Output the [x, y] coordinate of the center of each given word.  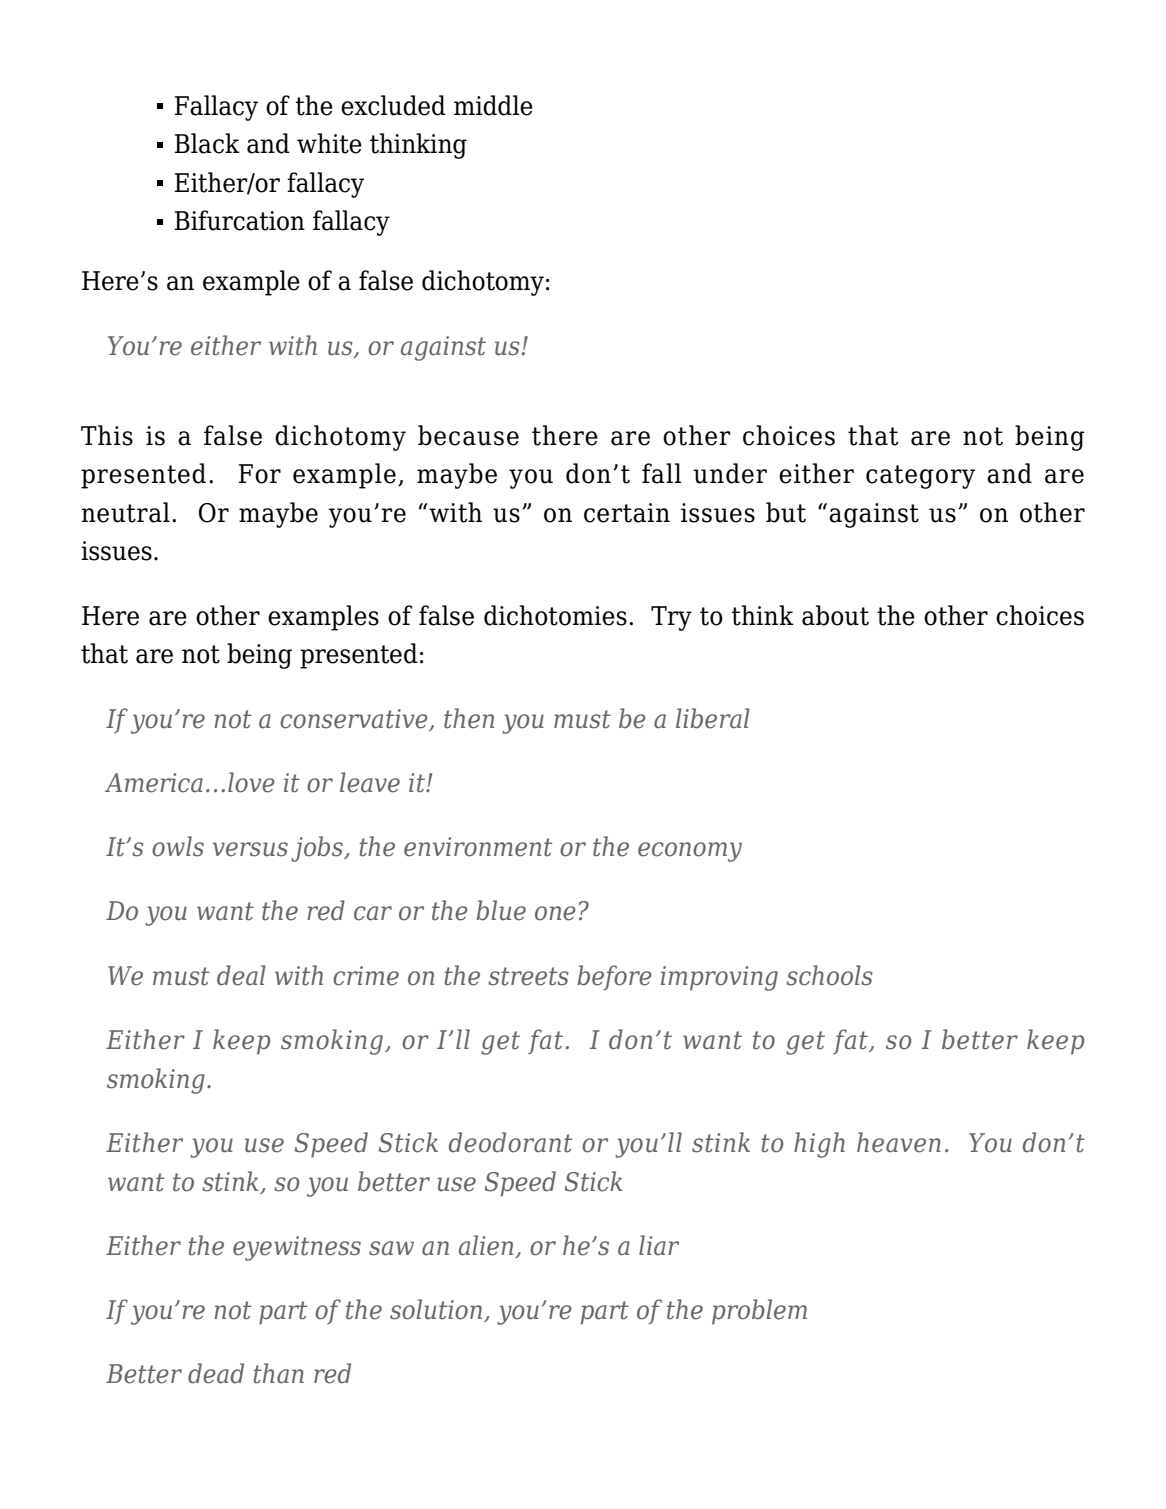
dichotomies [555, 615]
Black [207, 143]
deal [241, 975]
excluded [393, 105]
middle [493, 105]
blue [501, 910]
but [786, 512]
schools [829, 975]
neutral [125, 512]
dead [216, 1373]
